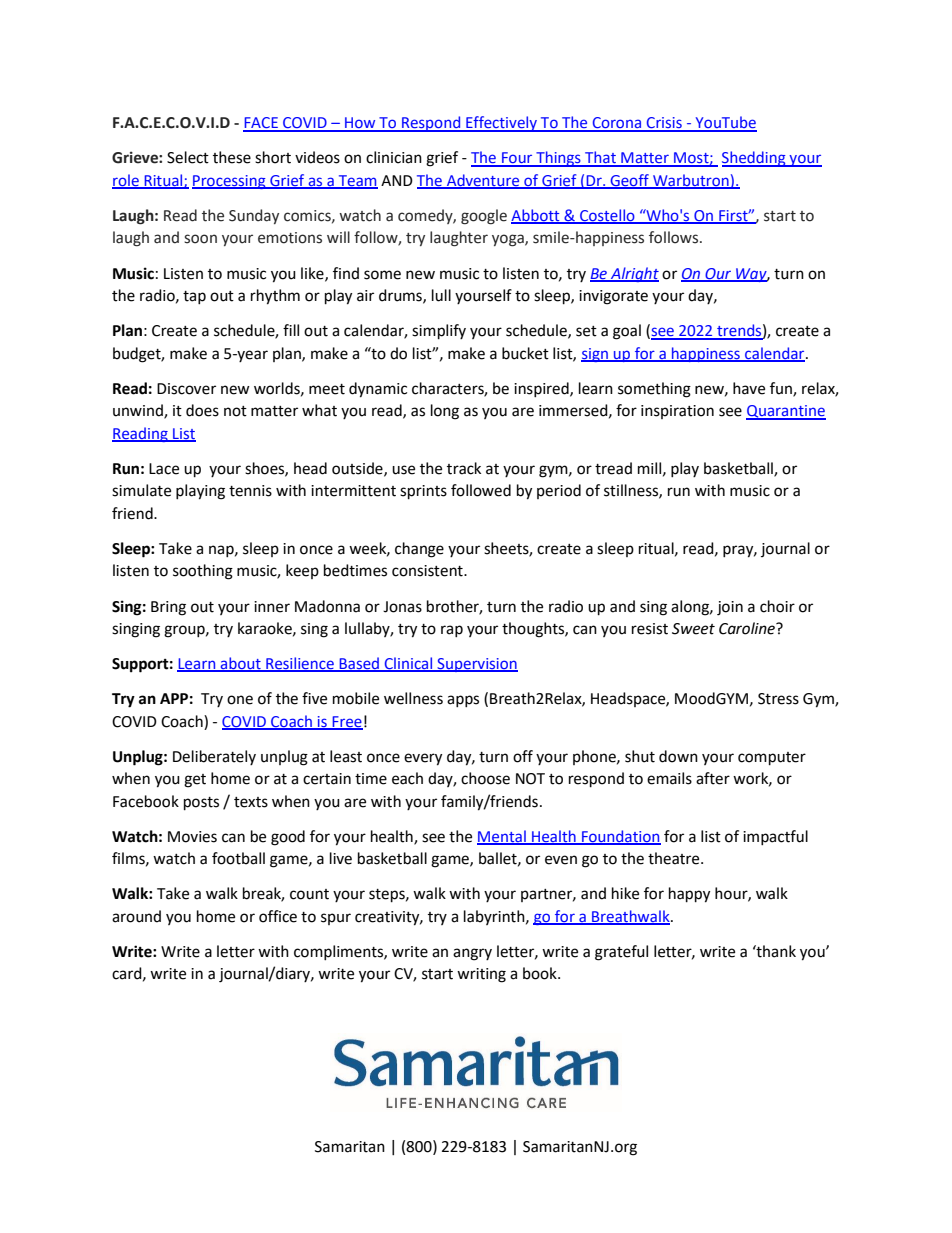 The height and width of the document is (1233, 952). Describe the element at coordinates (755, 159) in the document. I see `Shedding` at that location.
